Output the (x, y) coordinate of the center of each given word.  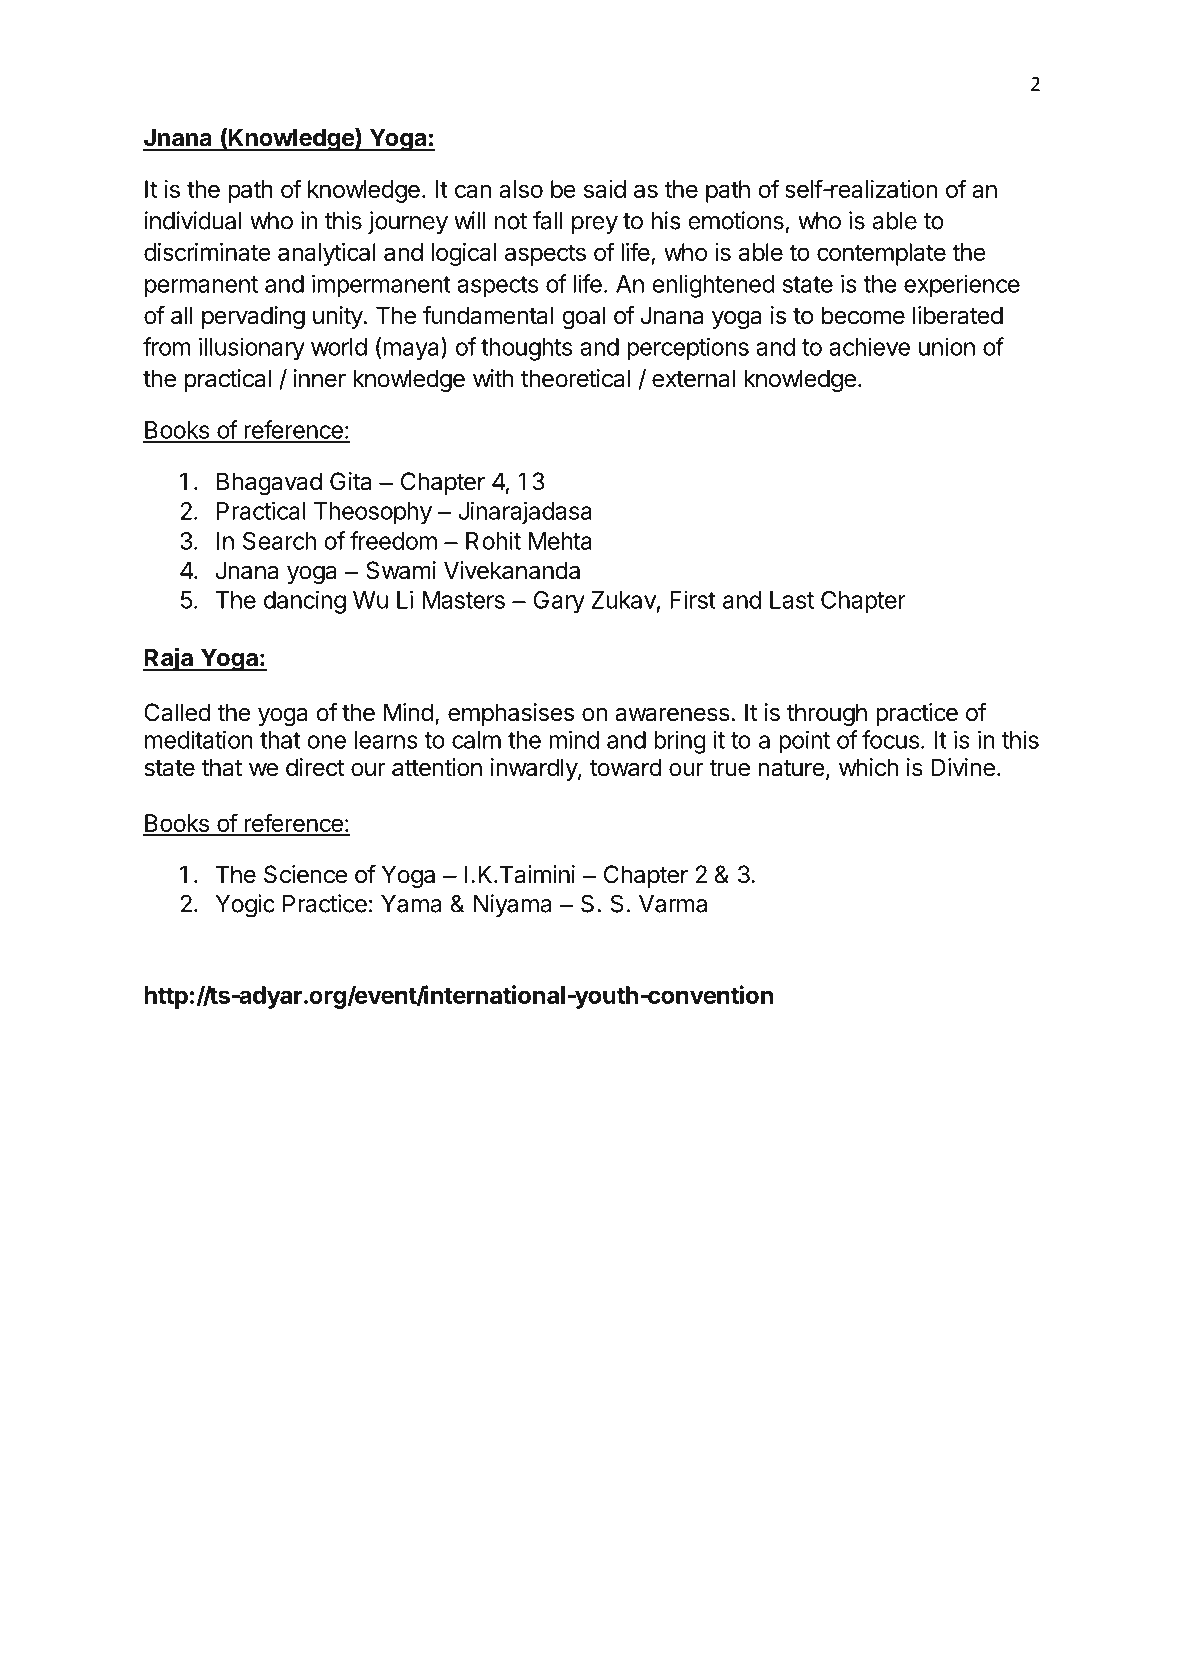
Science (305, 874)
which (868, 767)
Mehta (560, 541)
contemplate (881, 254)
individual (193, 220)
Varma (673, 904)
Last (792, 600)
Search (279, 541)
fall (548, 220)
